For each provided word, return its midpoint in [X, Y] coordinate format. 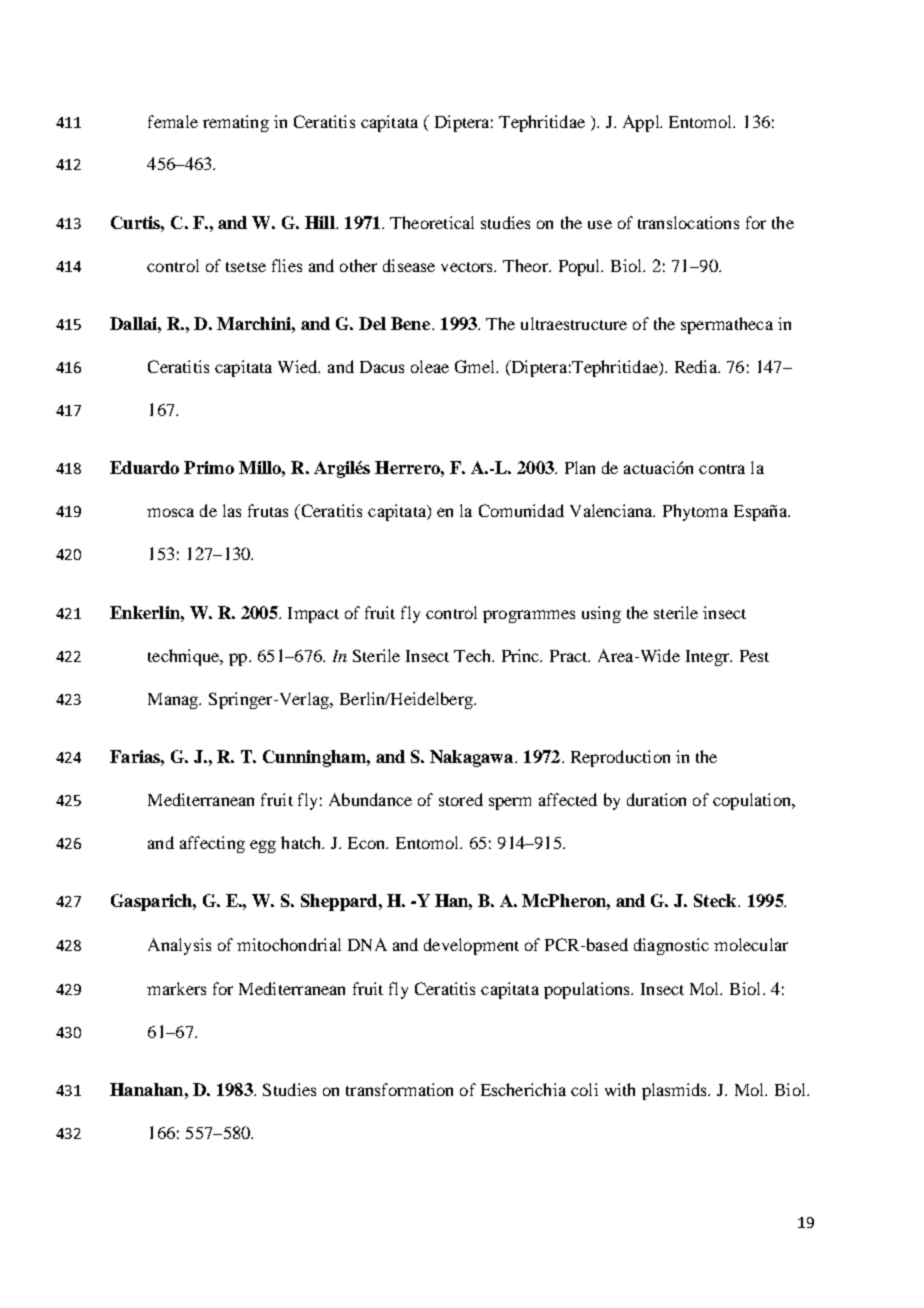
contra [722, 469]
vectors [468, 267]
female [173, 121]
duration [656, 799]
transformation [399, 1089]
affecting [212, 844]
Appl [642, 123]
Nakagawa [471, 758]
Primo [209, 467]
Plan [580, 467]
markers [176, 988]
